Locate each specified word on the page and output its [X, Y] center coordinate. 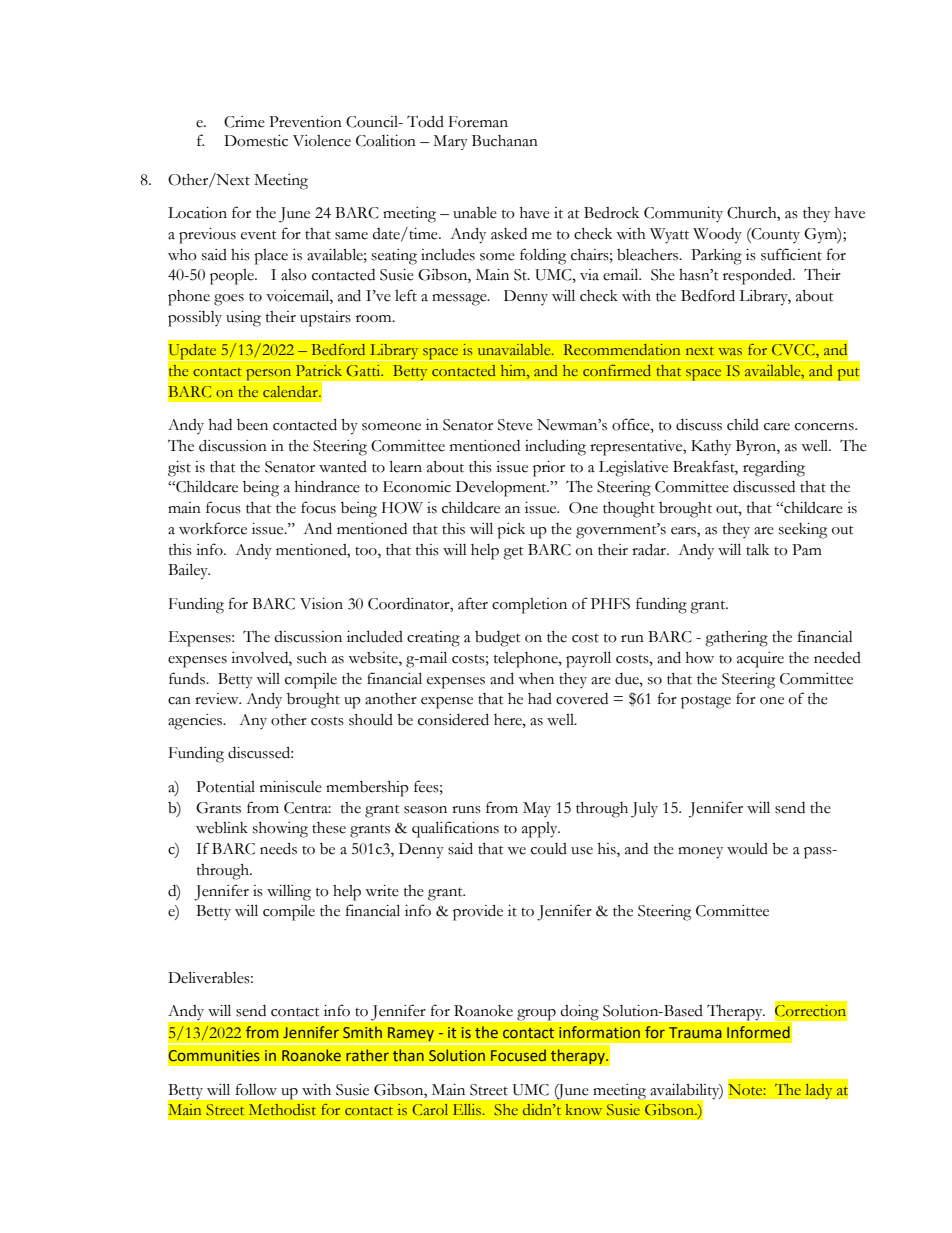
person [269, 375]
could [549, 849]
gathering [736, 639]
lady [819, 1091]
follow [256, 1089]
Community [683, 214]
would [747, 849]
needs [278, 848]
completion [529, 606]
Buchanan [505, 141]
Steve [515, 425]
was [730, 351]
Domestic [256, 141]
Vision [321, 604]
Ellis [468, 1109]
